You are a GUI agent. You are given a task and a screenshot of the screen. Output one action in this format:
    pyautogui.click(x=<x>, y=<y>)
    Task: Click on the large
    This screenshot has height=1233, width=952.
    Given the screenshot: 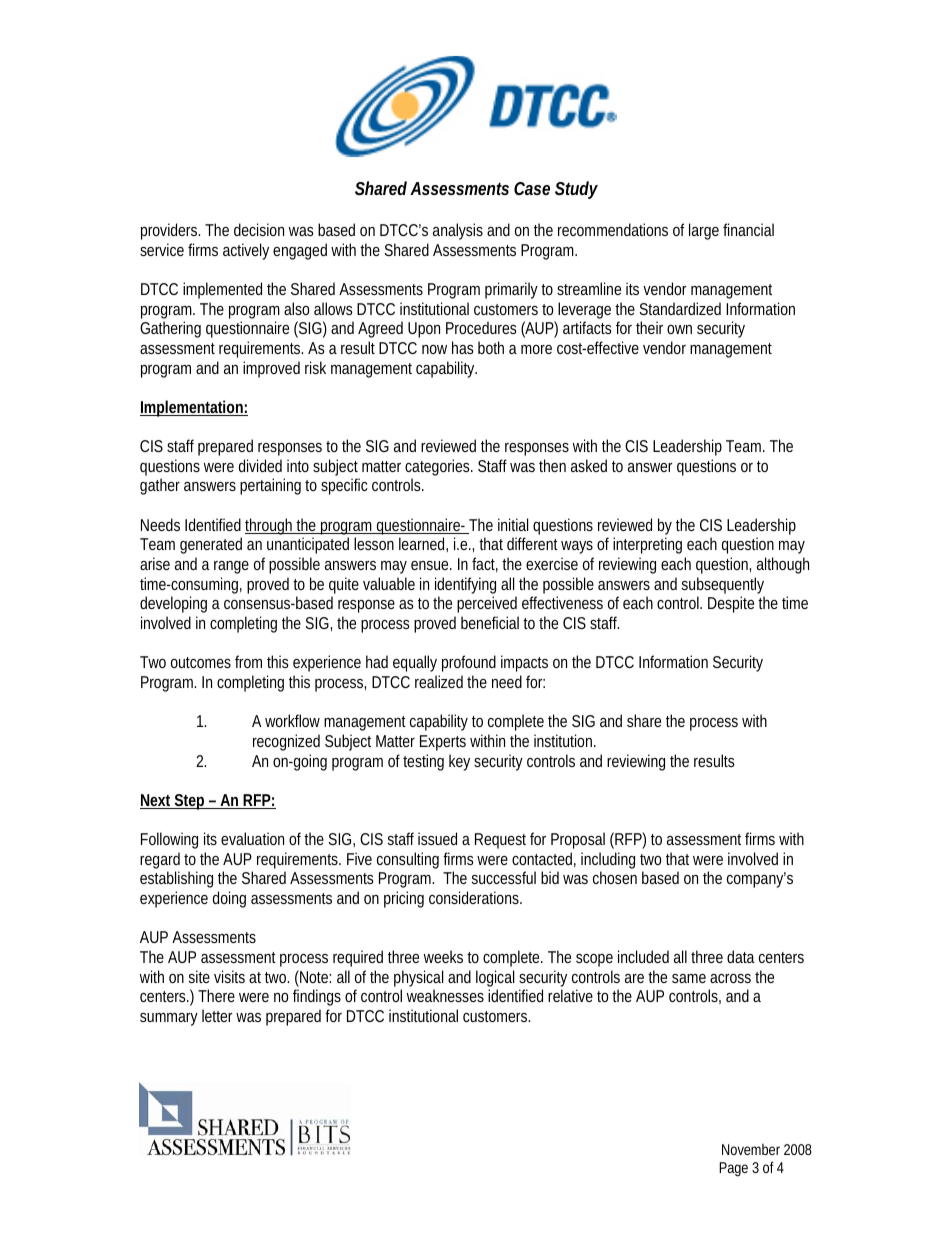 What is the action you would take?
    pyautogui.click(x=704, y=231)
